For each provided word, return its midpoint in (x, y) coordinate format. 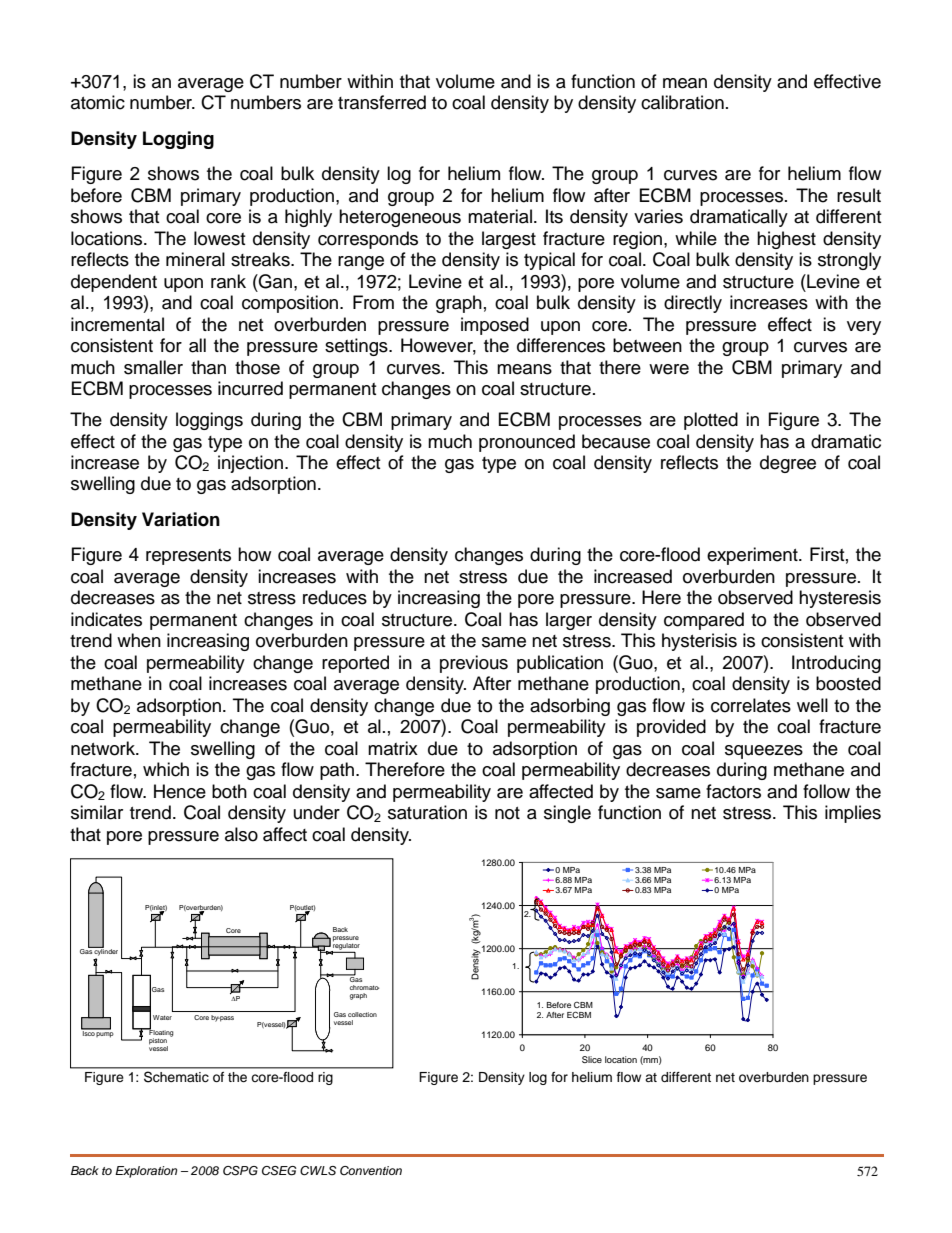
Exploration (146, 1172)
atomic (98, 102)
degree (788, 464)
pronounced (527, 443)
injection (250, 464)
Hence (180, 791)
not (507, 813)
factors (733, 791)
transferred (382, 102)
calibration (682, 102)
